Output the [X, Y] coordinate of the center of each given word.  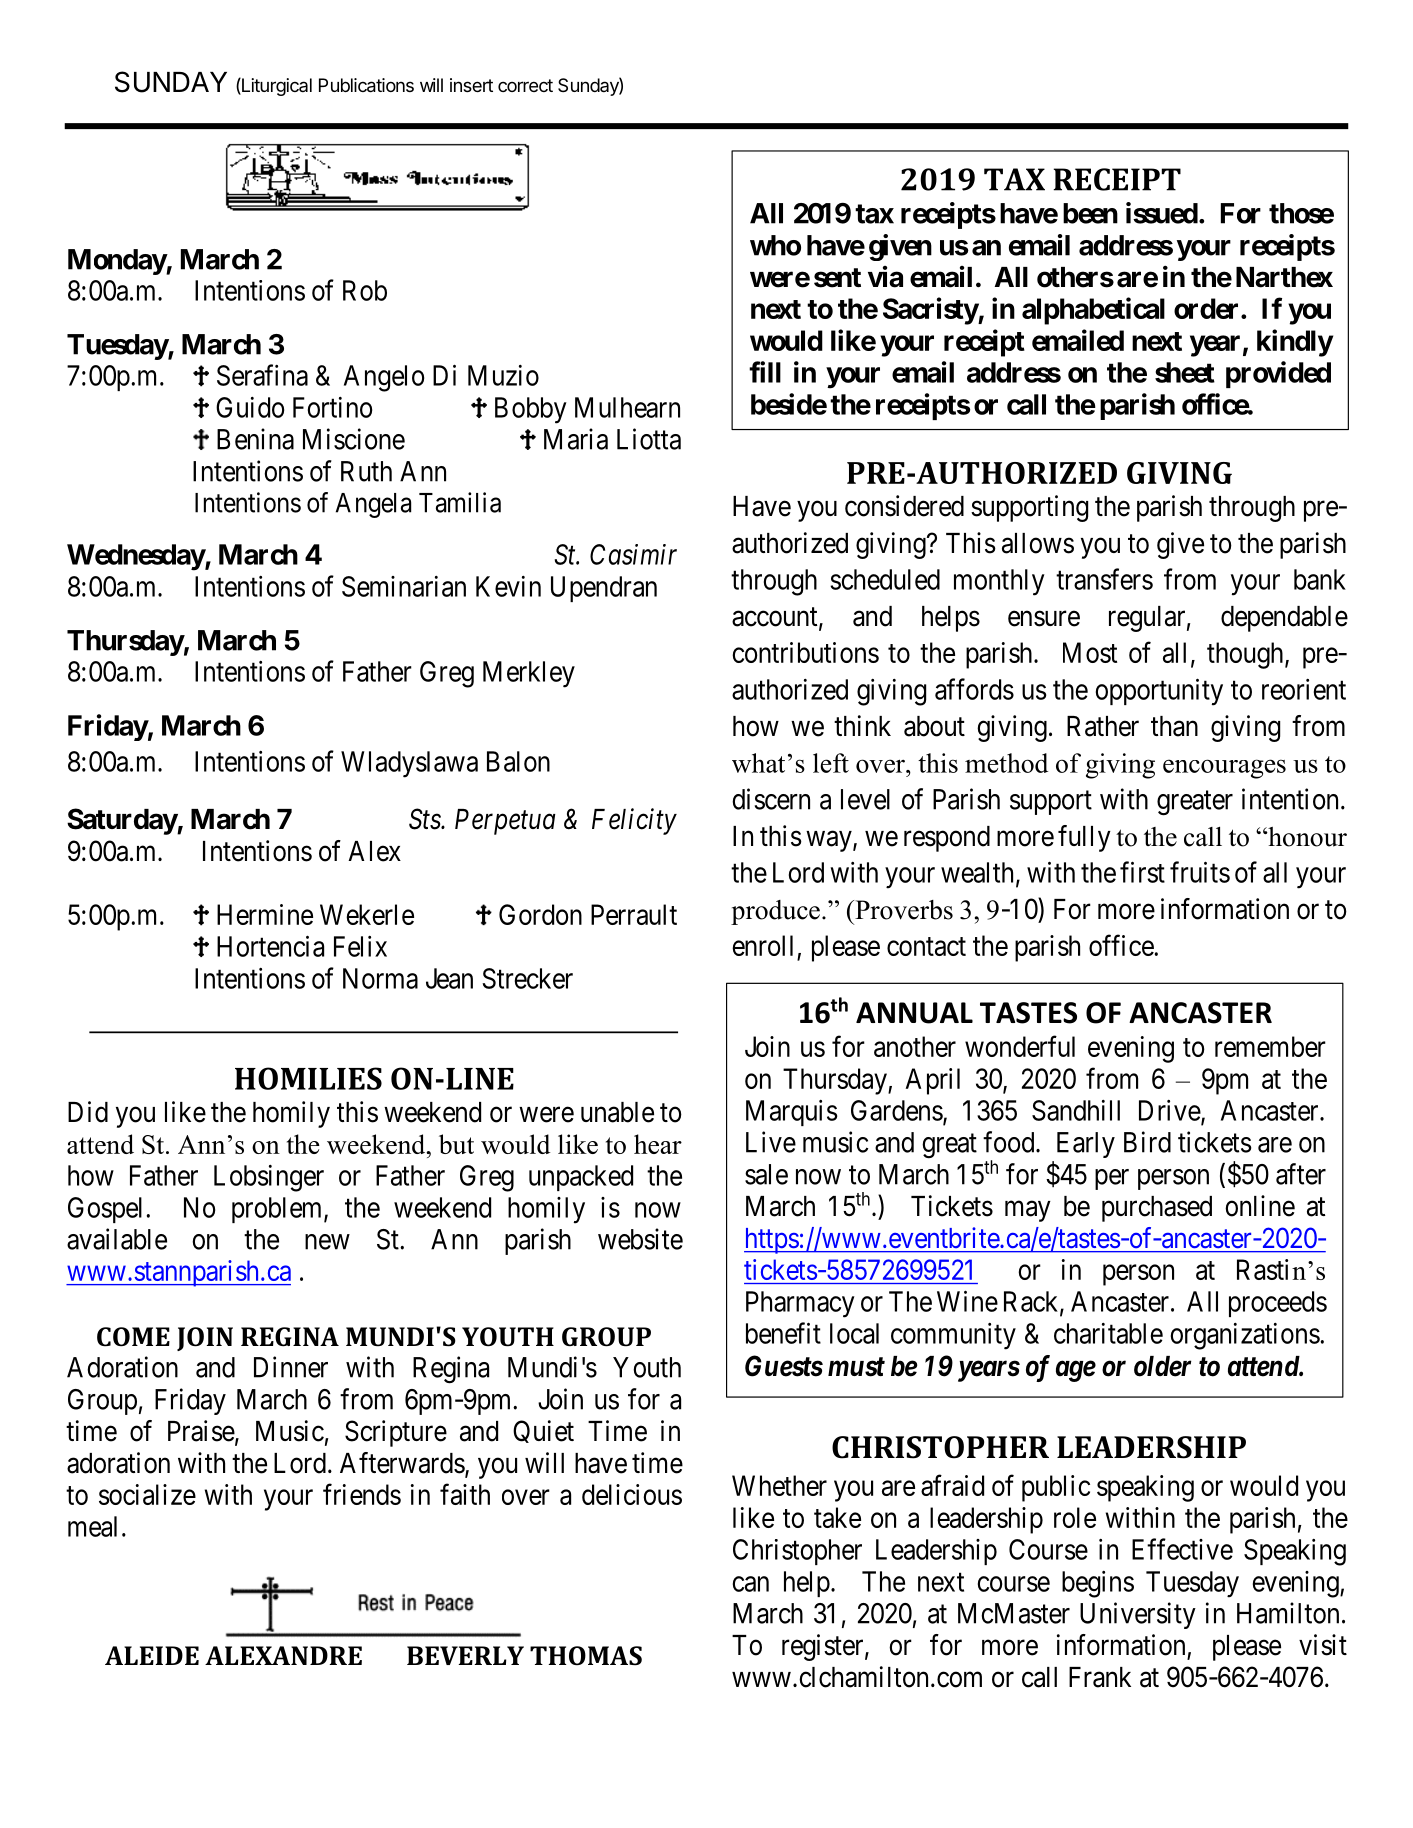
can [751, 1584]
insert [471, 85]
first [1142, 872]
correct [525, 85]
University [1138, 1615]
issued [1162, 213]
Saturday [122, 821]
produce [775, 912]
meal [92, 1526]
